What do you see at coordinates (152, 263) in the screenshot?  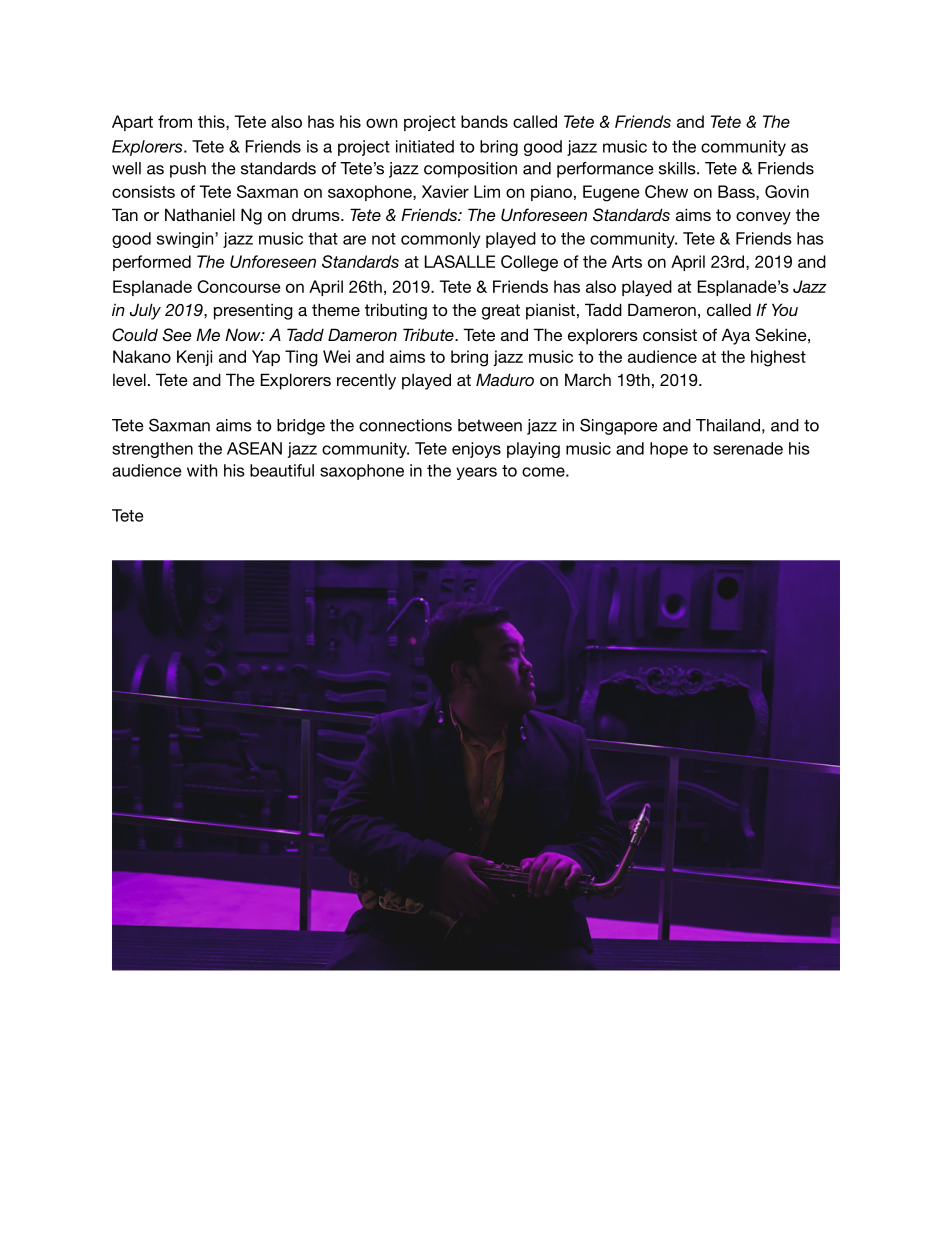 I see `performed` at bounding box center [152, 263].
